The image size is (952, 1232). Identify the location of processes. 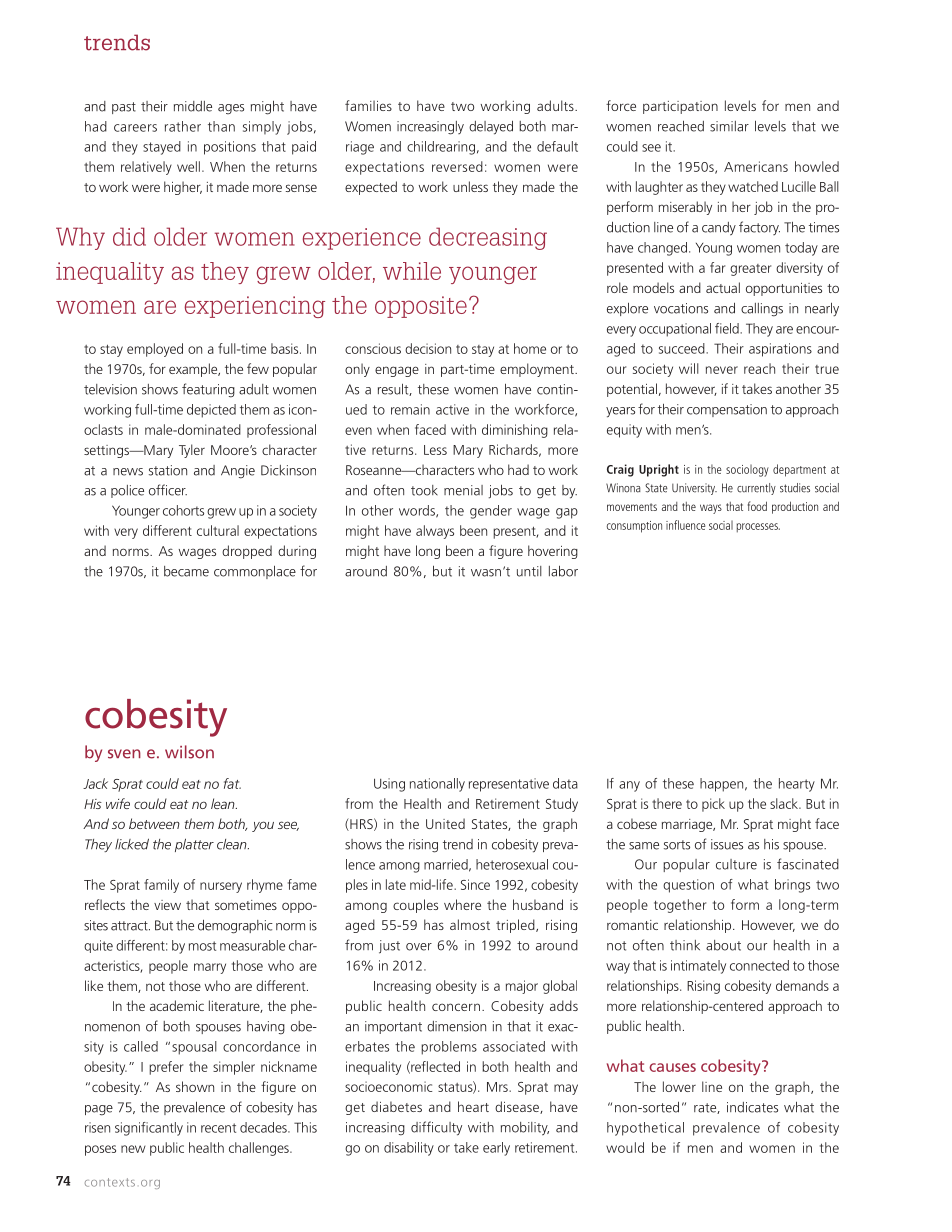
(758, 528).
